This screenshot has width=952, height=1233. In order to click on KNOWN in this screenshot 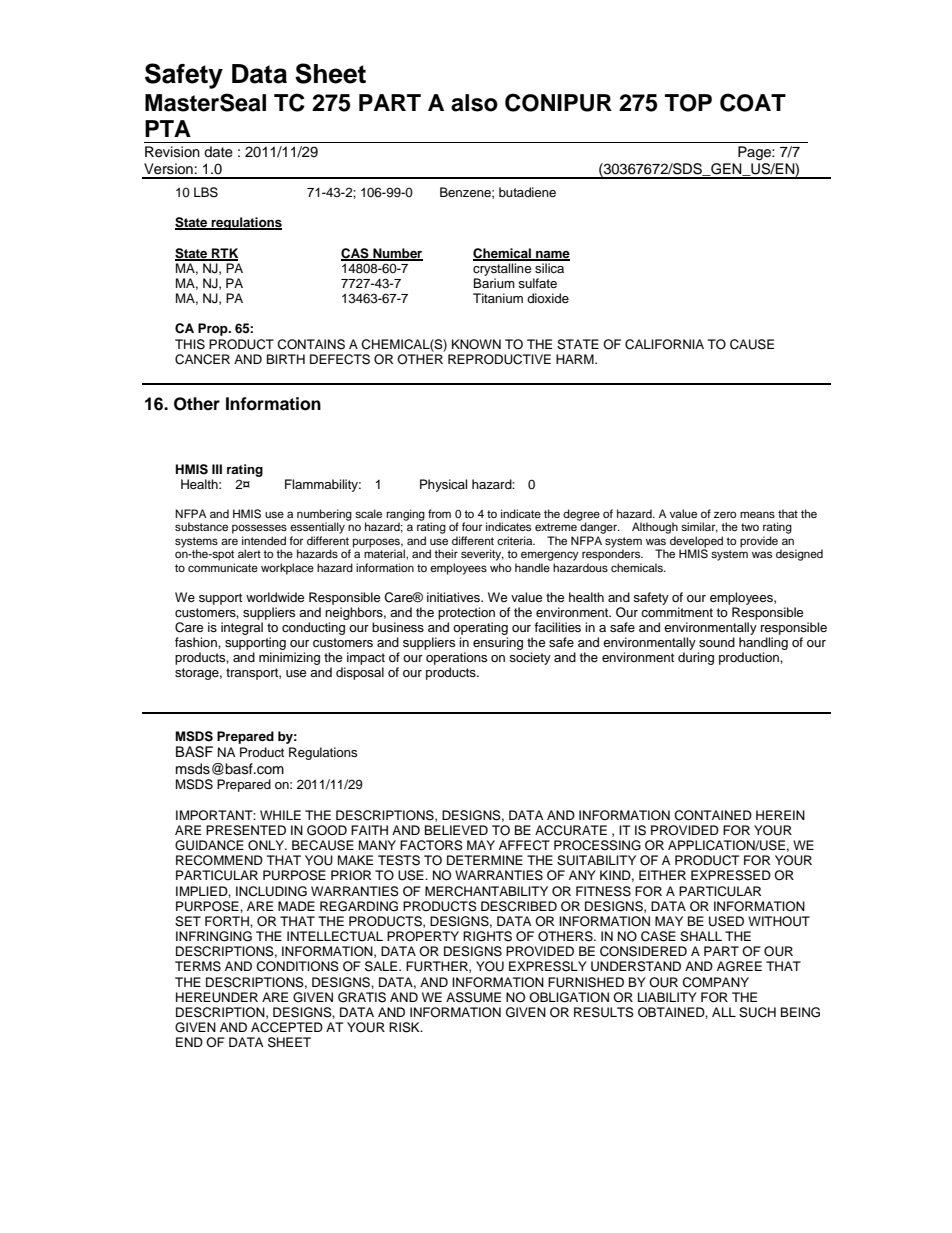, I will do `click(476, 344)`.
